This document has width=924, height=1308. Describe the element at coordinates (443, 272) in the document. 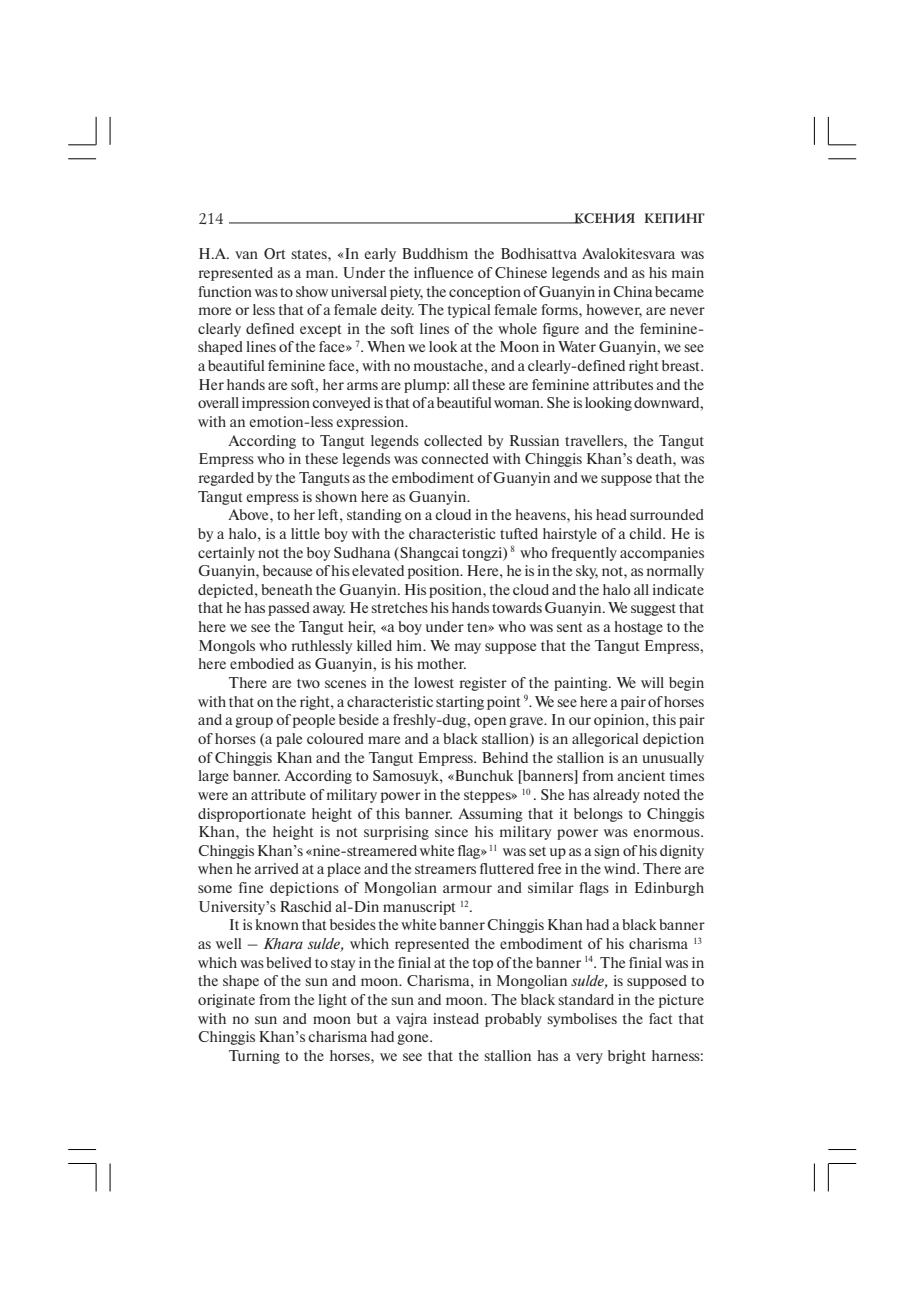

I see `influence` at that location.
